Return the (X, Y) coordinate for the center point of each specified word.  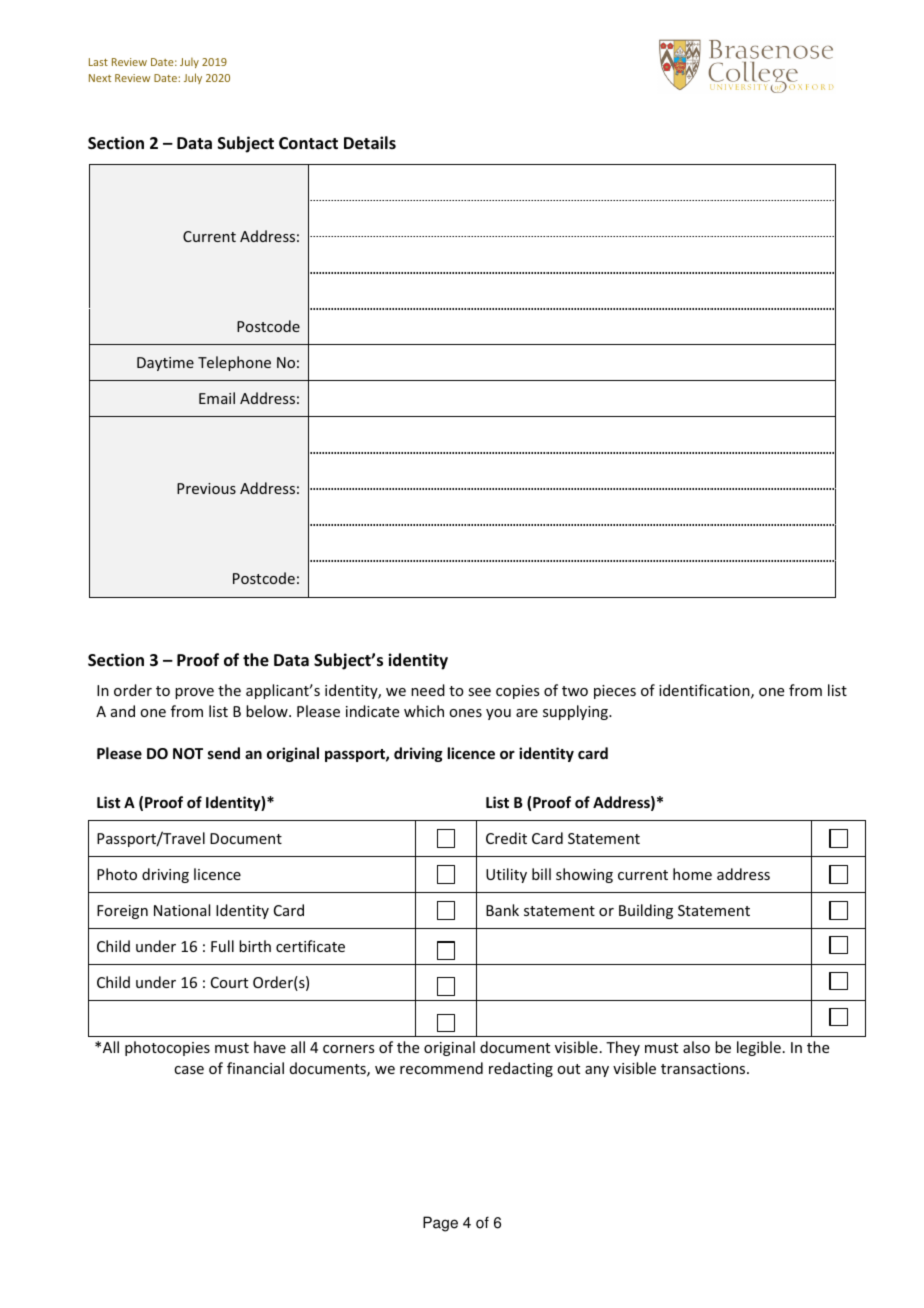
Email (217, 398)
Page (440, 1224)
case (189, 1070)
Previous (206, 488)
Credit (506, 838)
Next (100, 78)
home (692, 874)
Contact (308, 143)
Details (370, 143)
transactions (704, 1068)
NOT (188, 753)
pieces (615, 692)
